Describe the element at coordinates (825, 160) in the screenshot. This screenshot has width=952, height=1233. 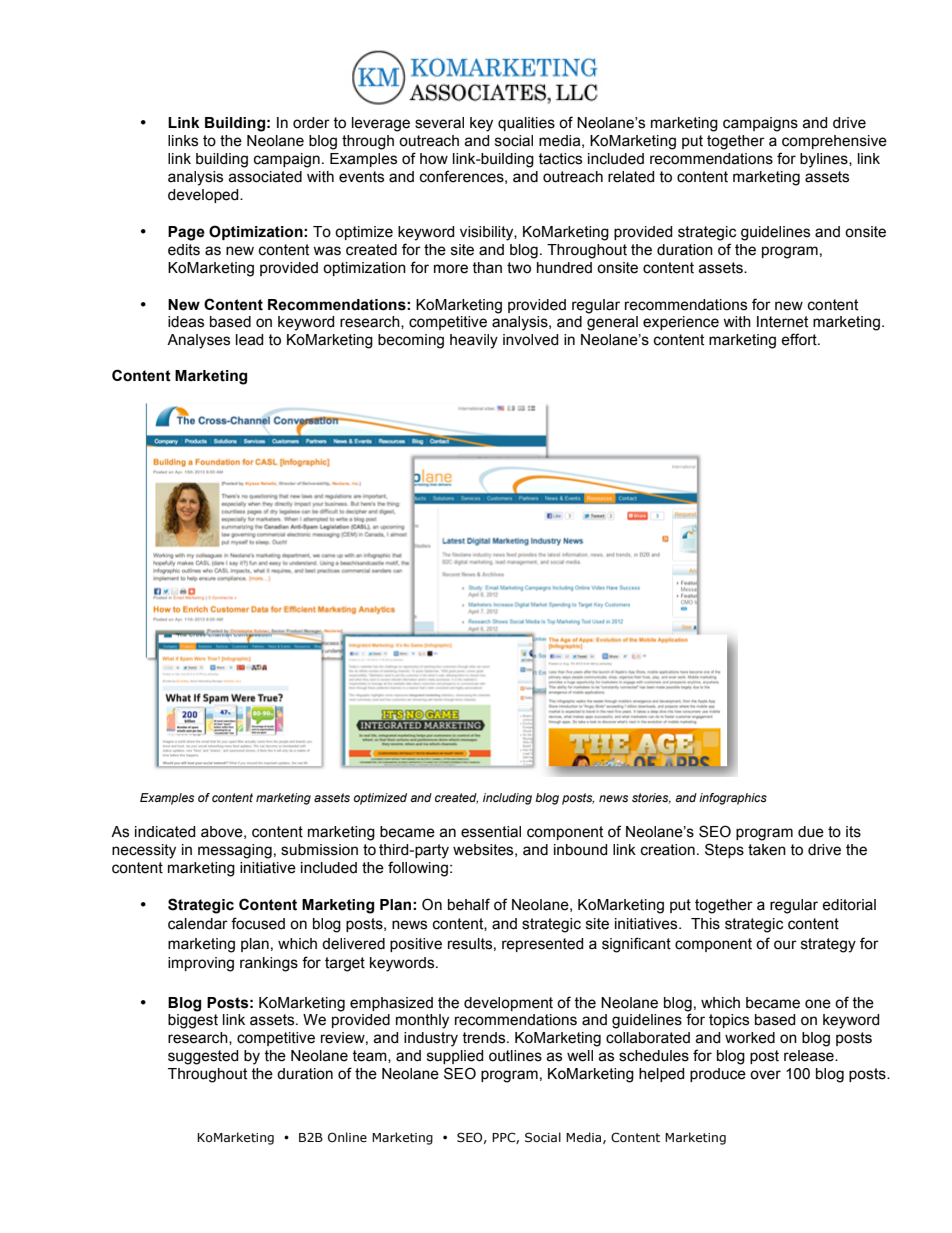
I see `bylines` at that location.
